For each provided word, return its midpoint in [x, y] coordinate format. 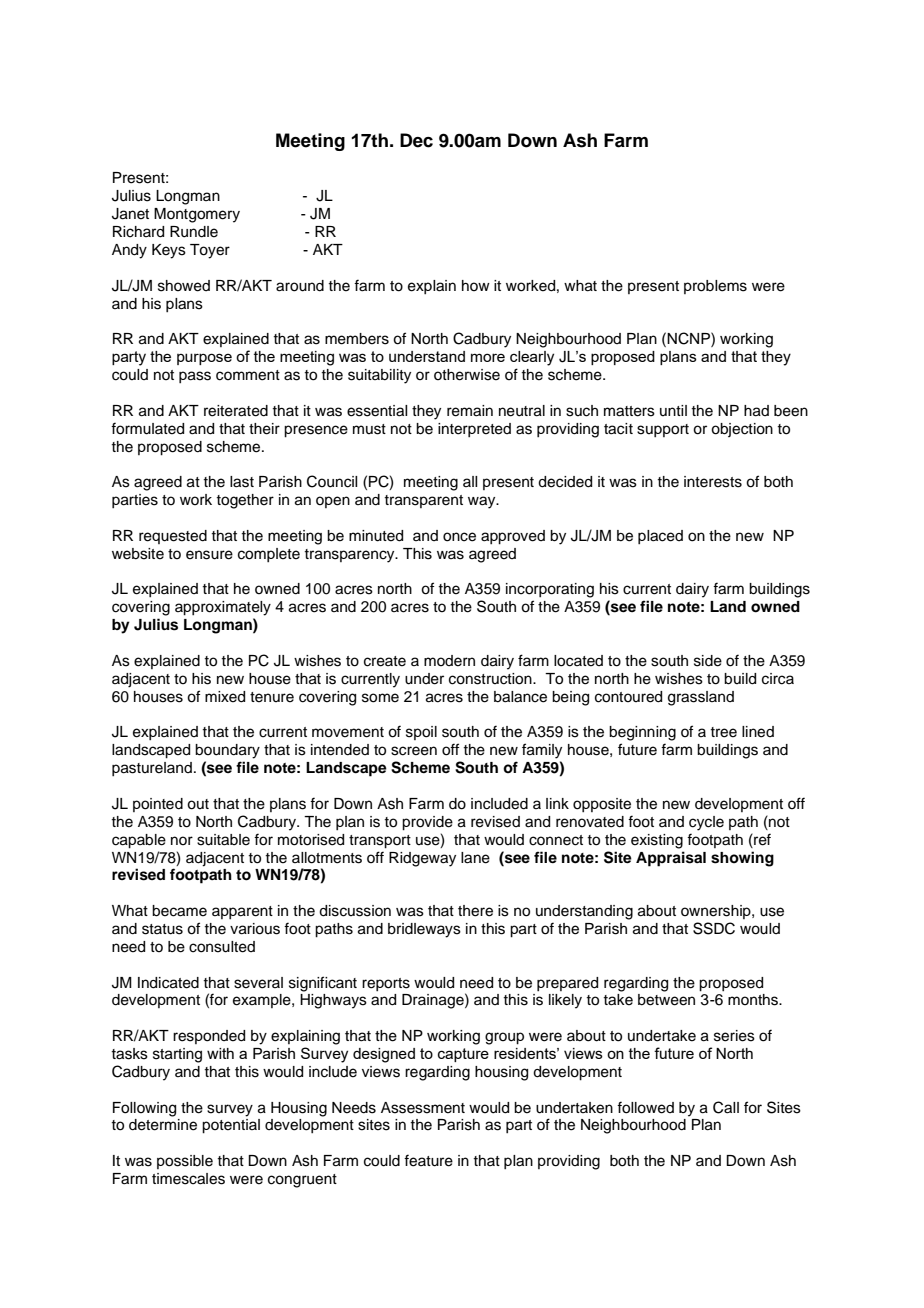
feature [428, 1160]
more [488, 357]
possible [185, 1162]
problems [715, 287]
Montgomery [197, 215]
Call [726, 1107]
